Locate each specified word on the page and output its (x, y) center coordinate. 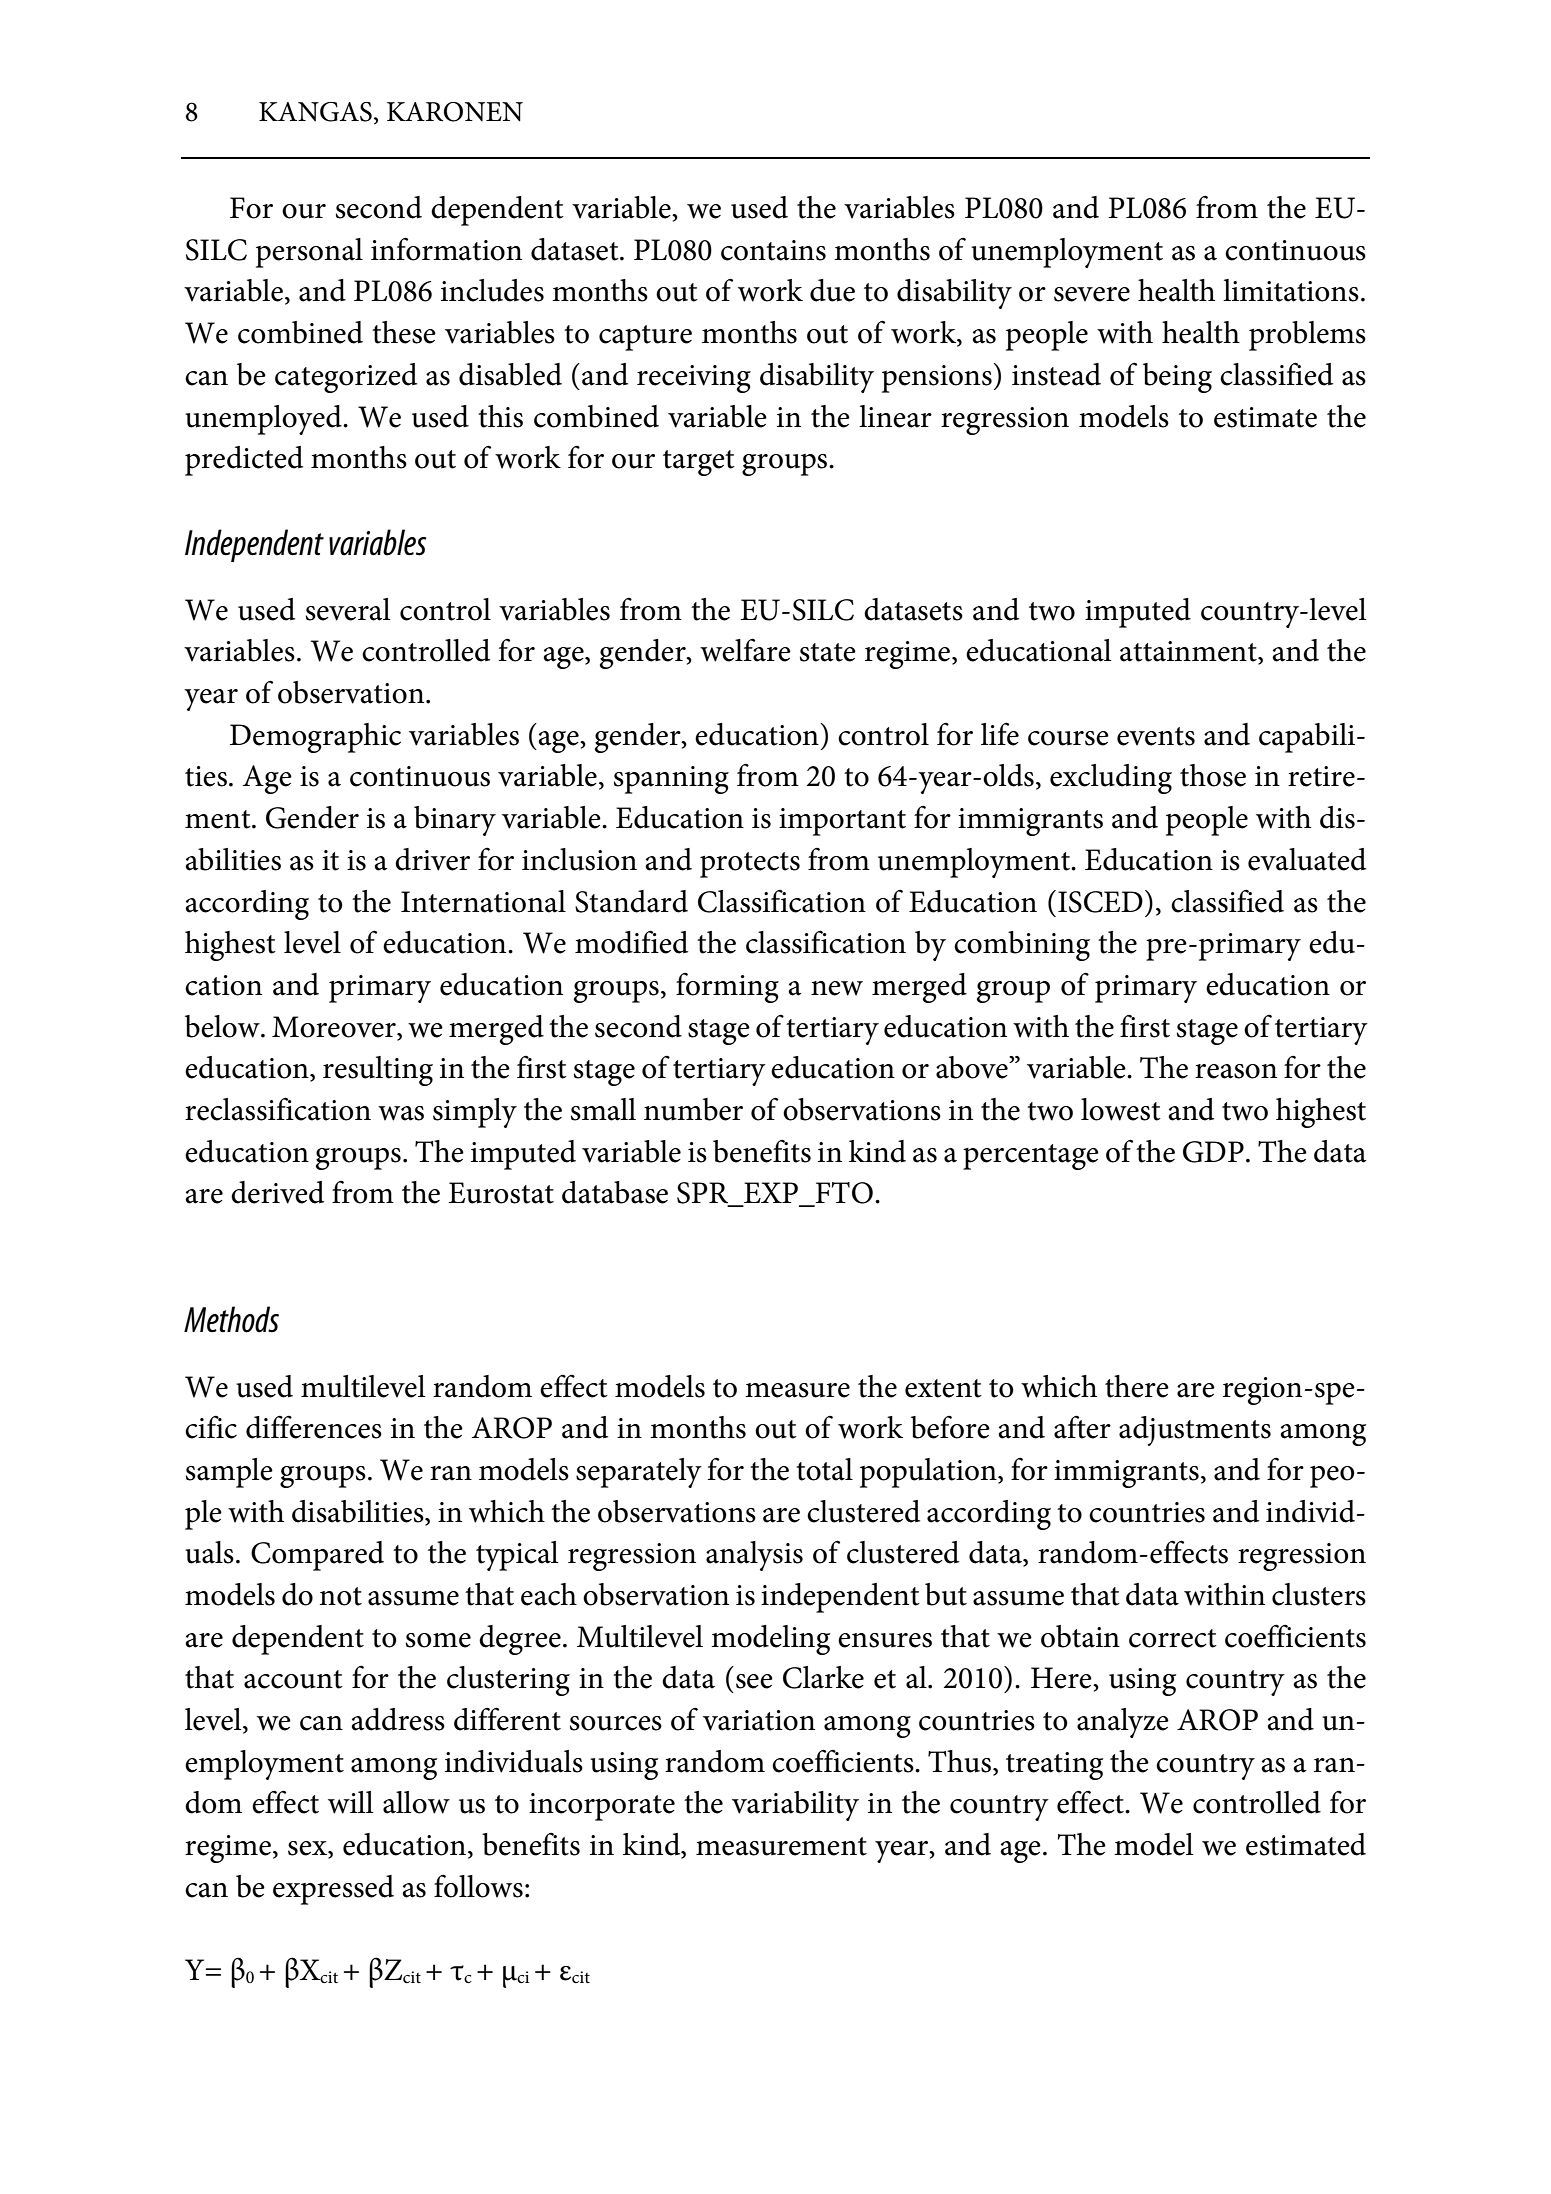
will (350, 1802)
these (404, 332)
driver (432, 859)
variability (795, 1806)
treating (1054, 1766)
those (1213, 775)
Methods (231, 1319)
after (1082, 1427)
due (832, 290)
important (842, 822)
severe (1092, 294)
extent (943, 1388)
